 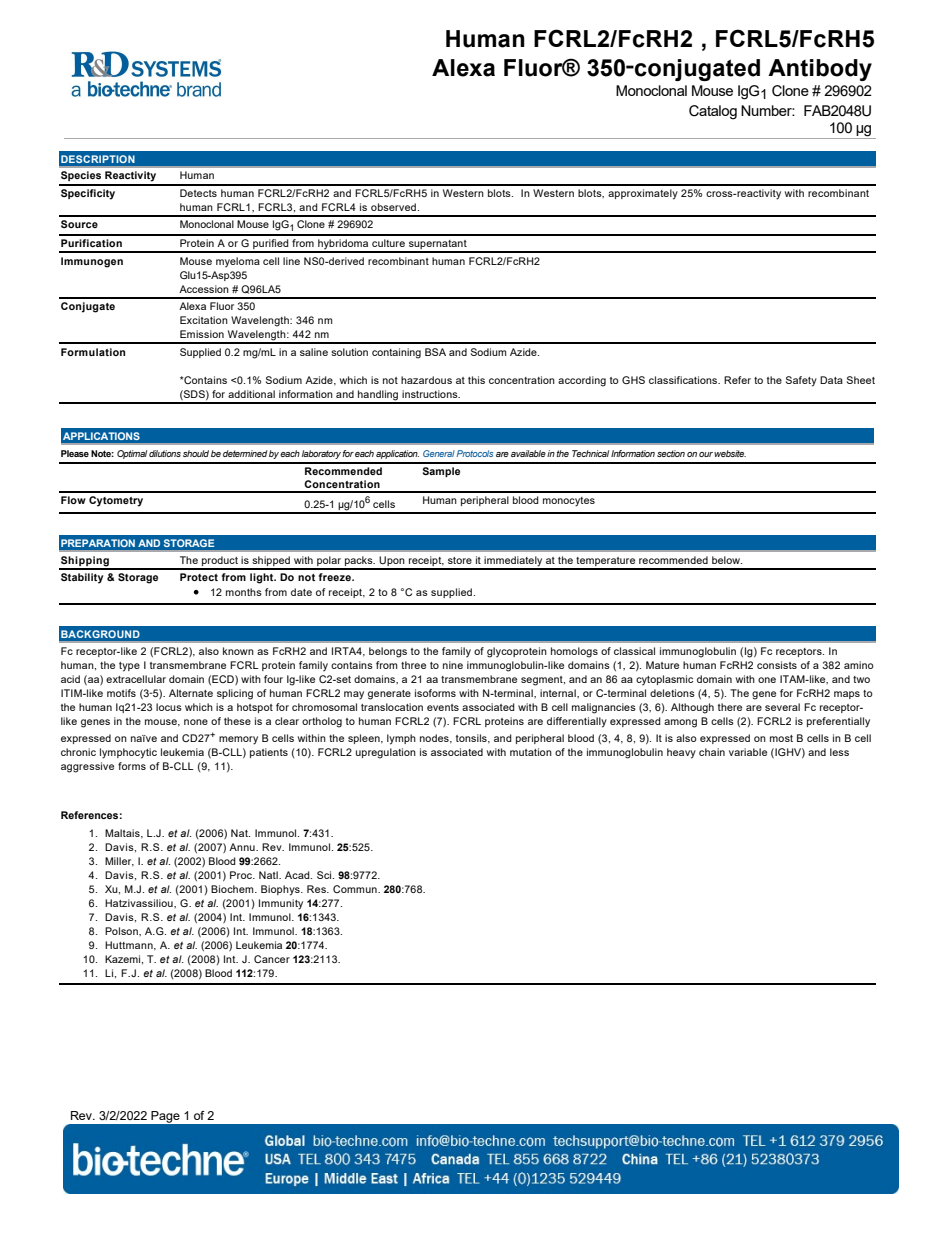 What do you see at coordinates (97, 159) in the screenshot?
I see `DESCRIPTION` at bounding box center [97, 159].
